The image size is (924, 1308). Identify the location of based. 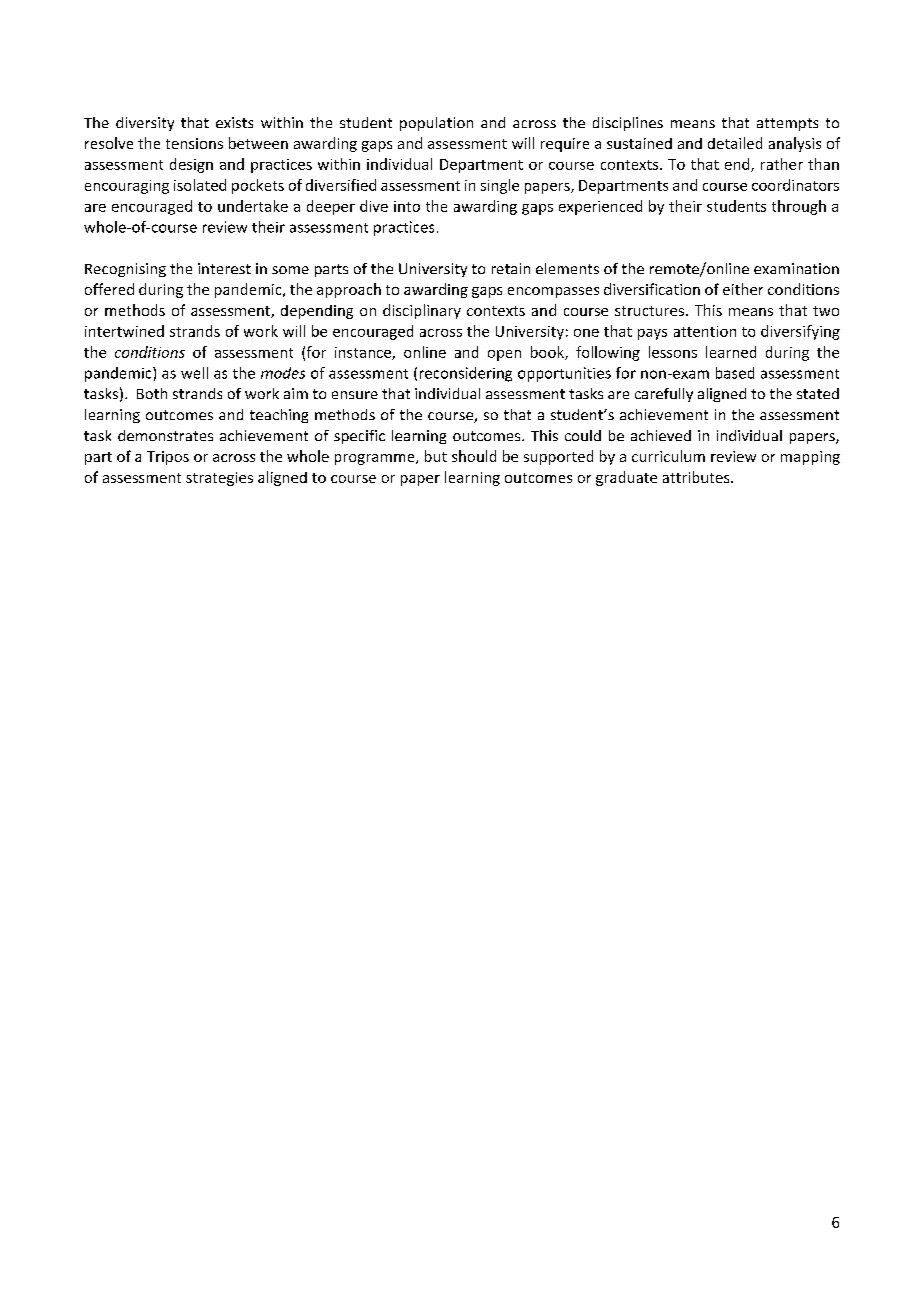
(735, 373).
